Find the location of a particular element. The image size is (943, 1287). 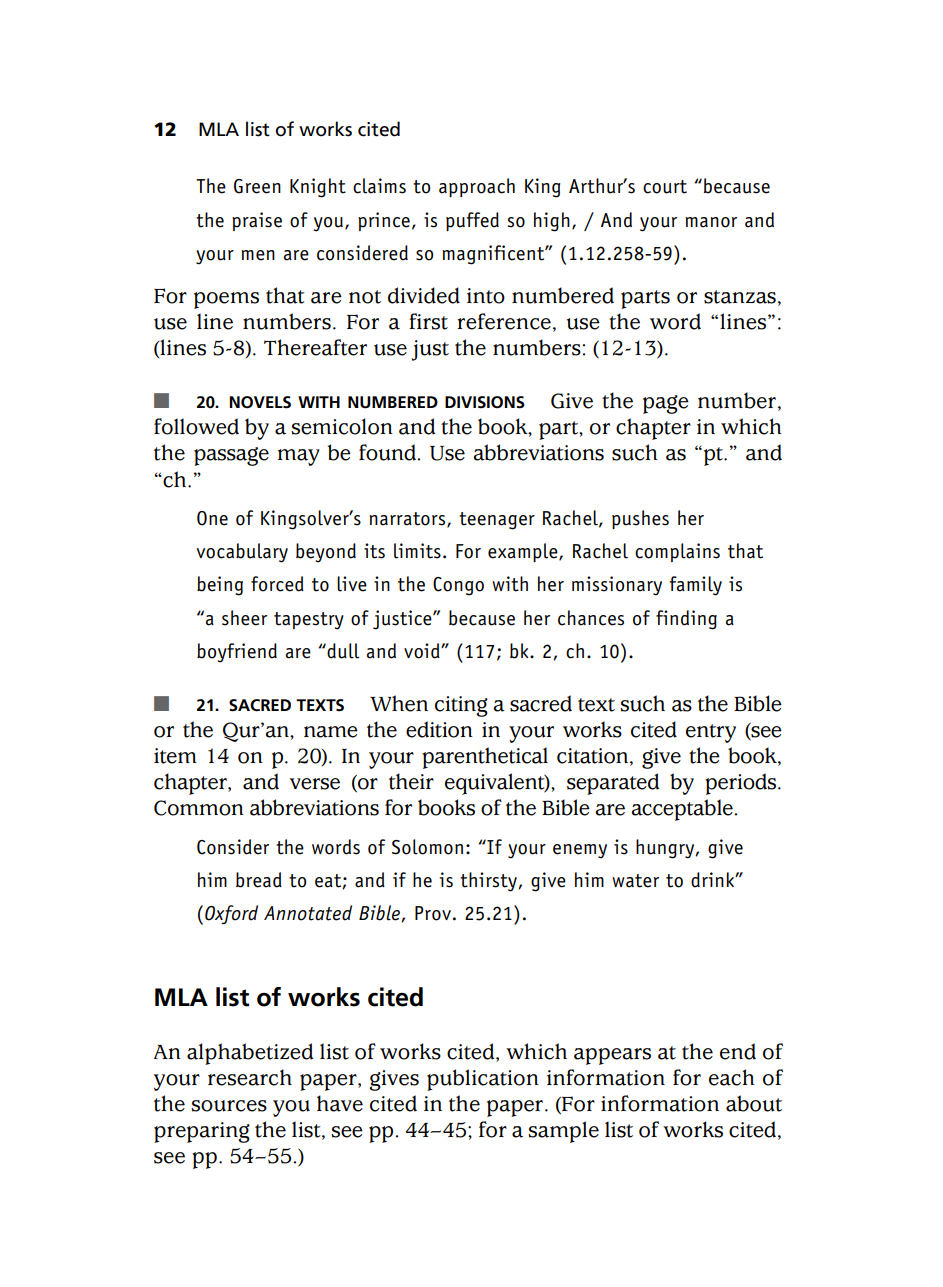

publication is located at coordinates (483, 1080).
